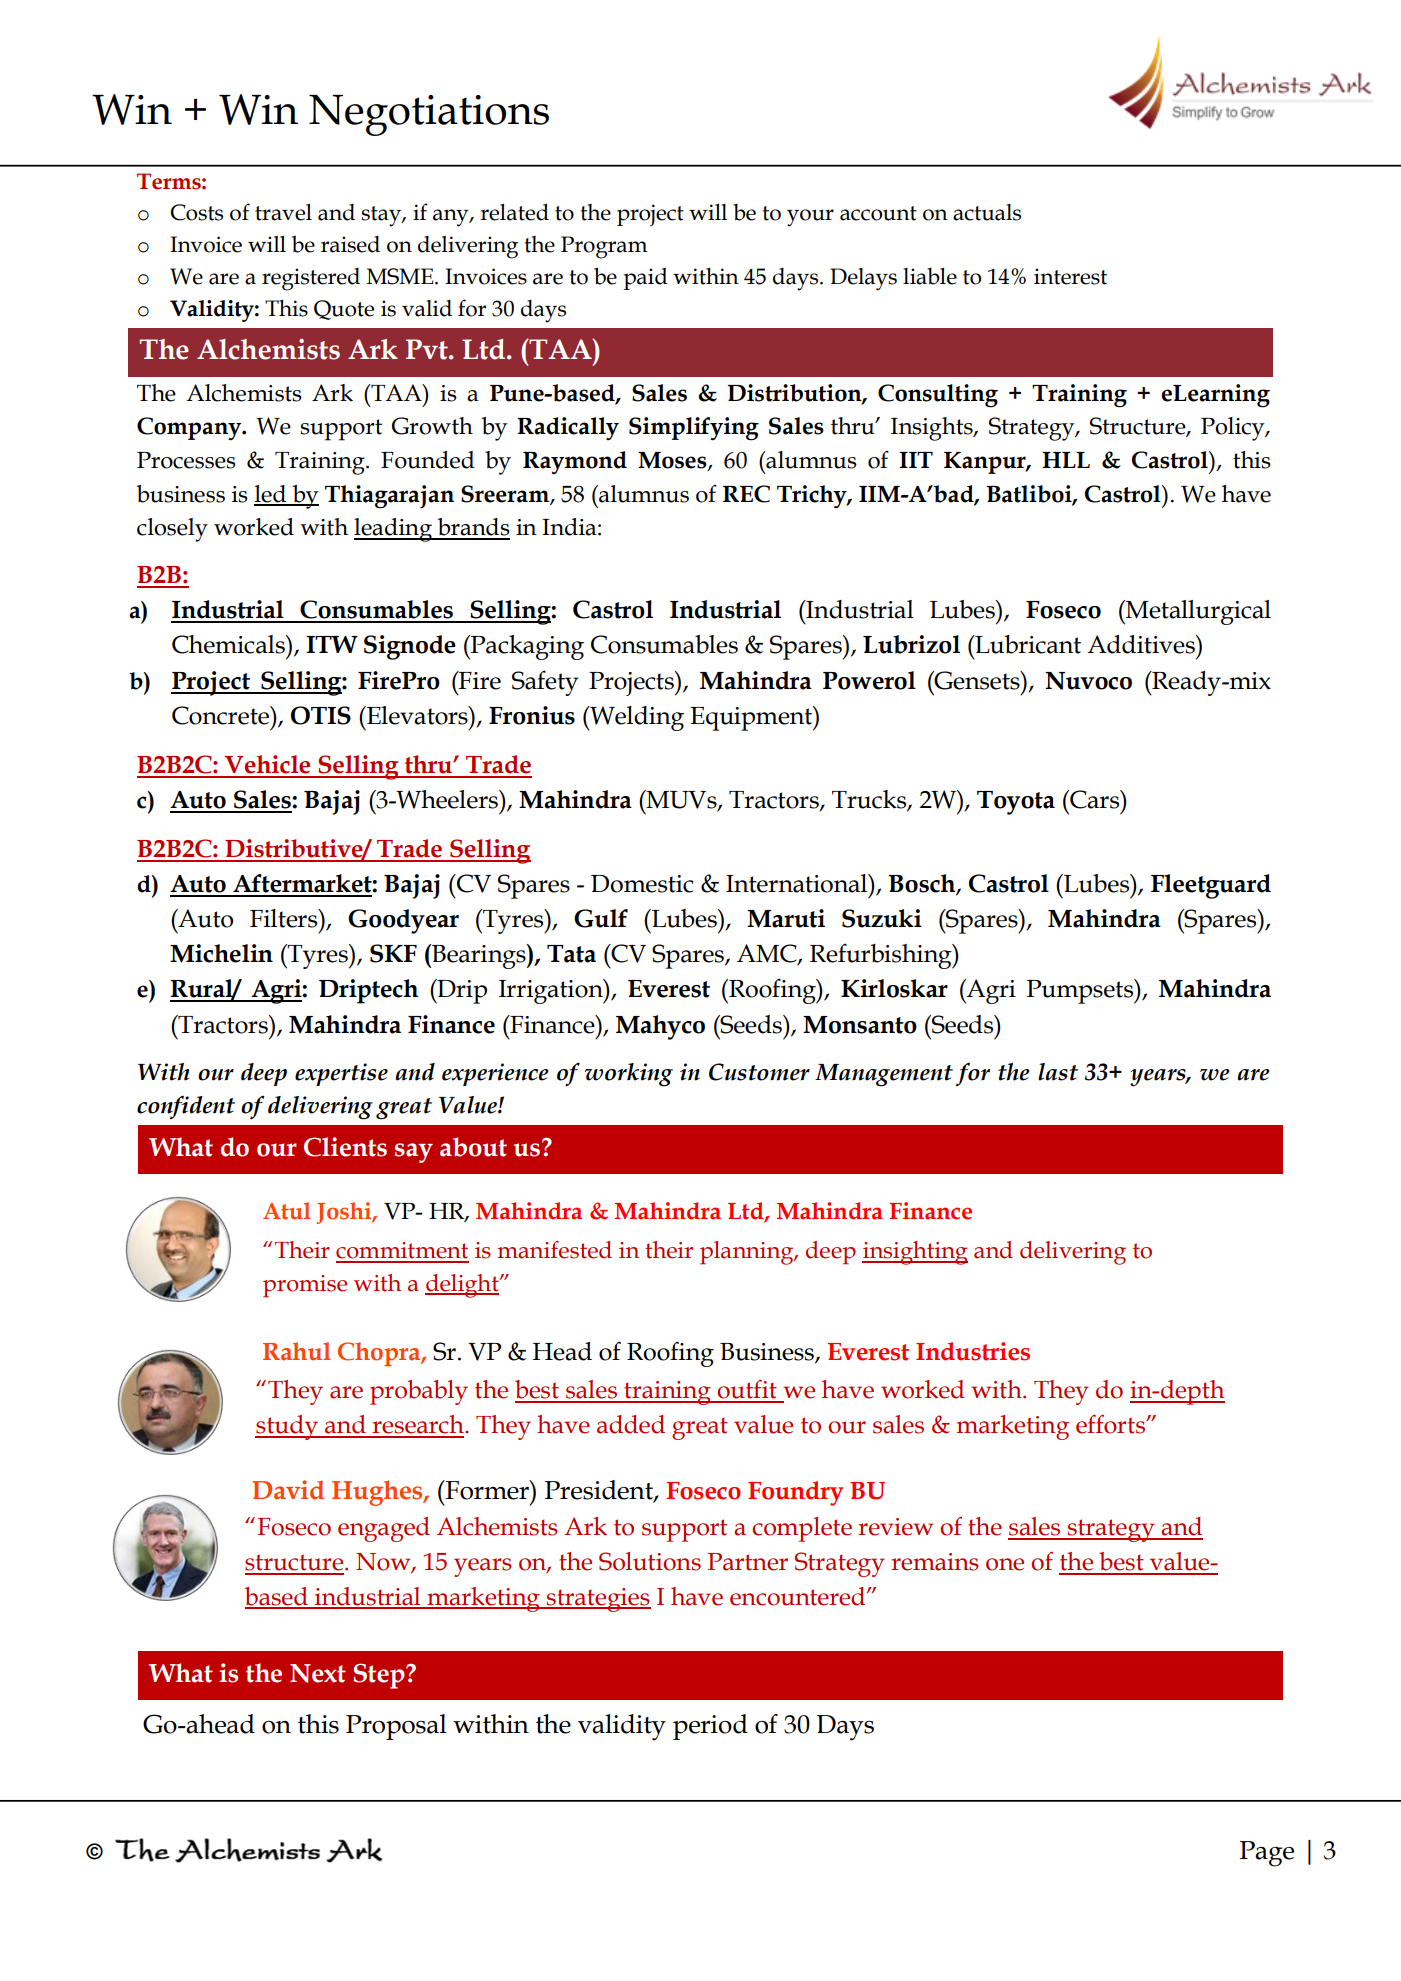  What do you see at coordinates (810, 218) in the document?
I see `your` at bounding box center [810, 218].
